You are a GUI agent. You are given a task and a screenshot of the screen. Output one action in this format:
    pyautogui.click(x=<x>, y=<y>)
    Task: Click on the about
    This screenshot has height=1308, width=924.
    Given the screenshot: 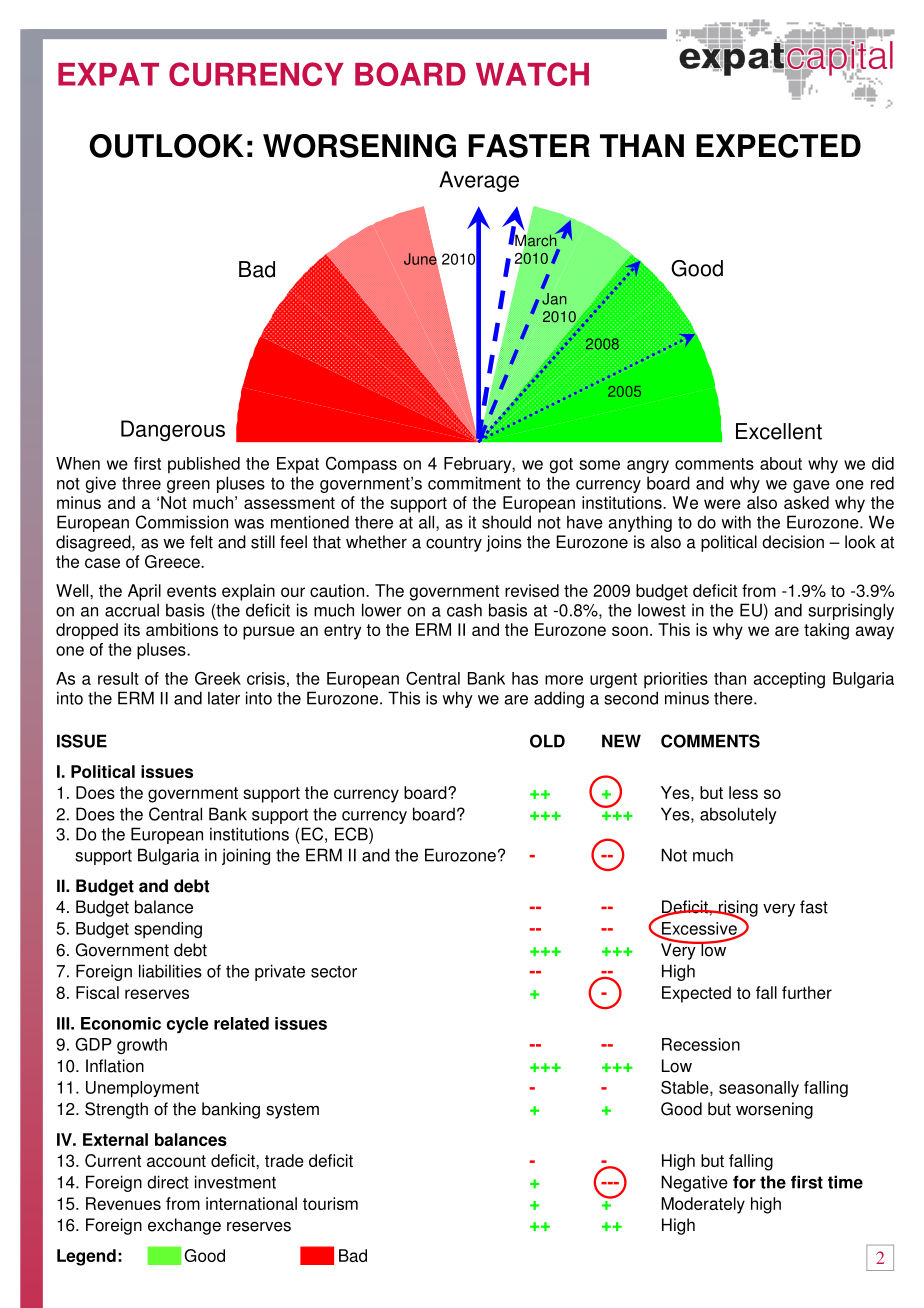 What is the action you would take?
    pyautogui.click(x=781, y=463)
